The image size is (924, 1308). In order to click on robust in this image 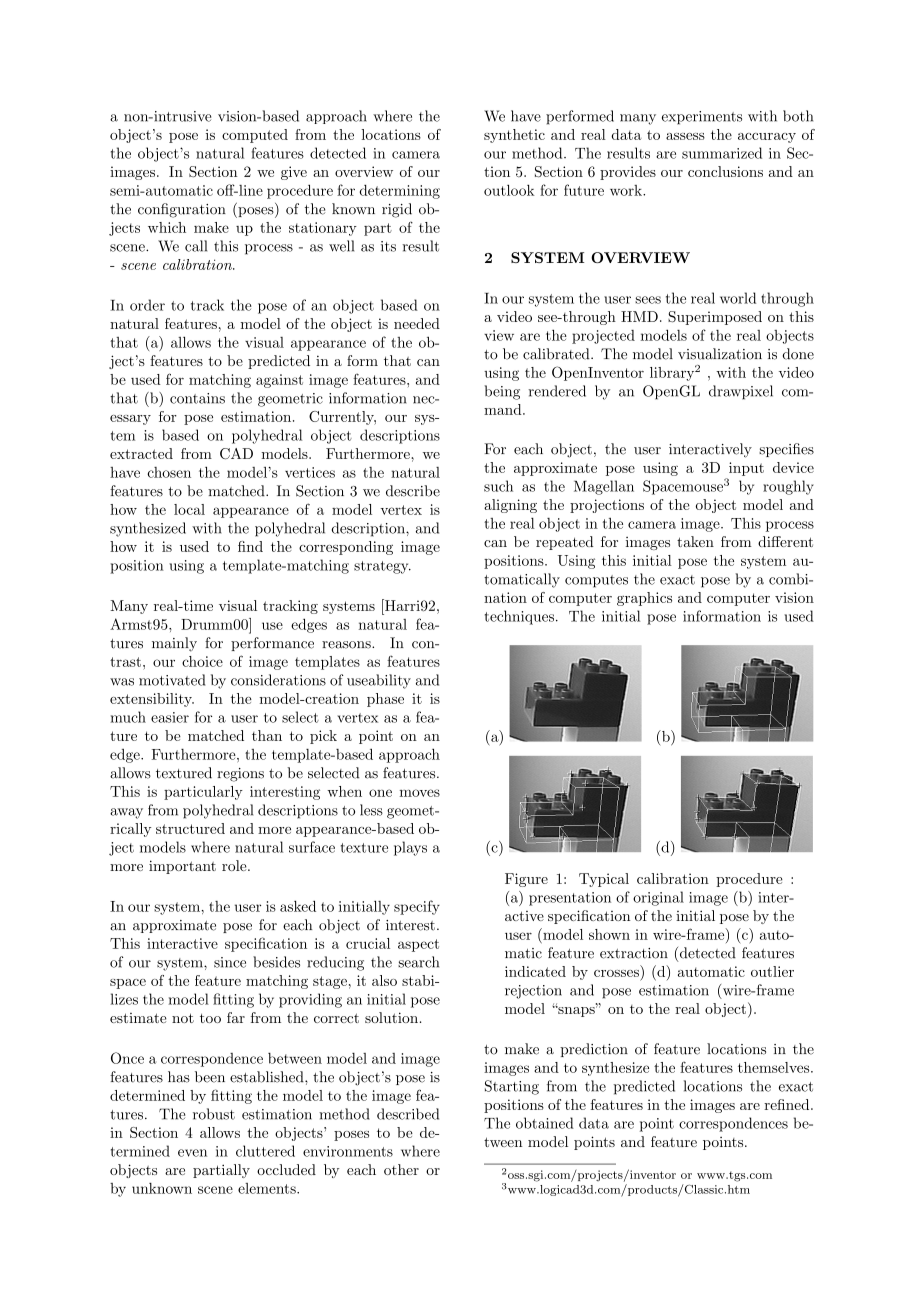, I will do `click(214, 1114)`.
